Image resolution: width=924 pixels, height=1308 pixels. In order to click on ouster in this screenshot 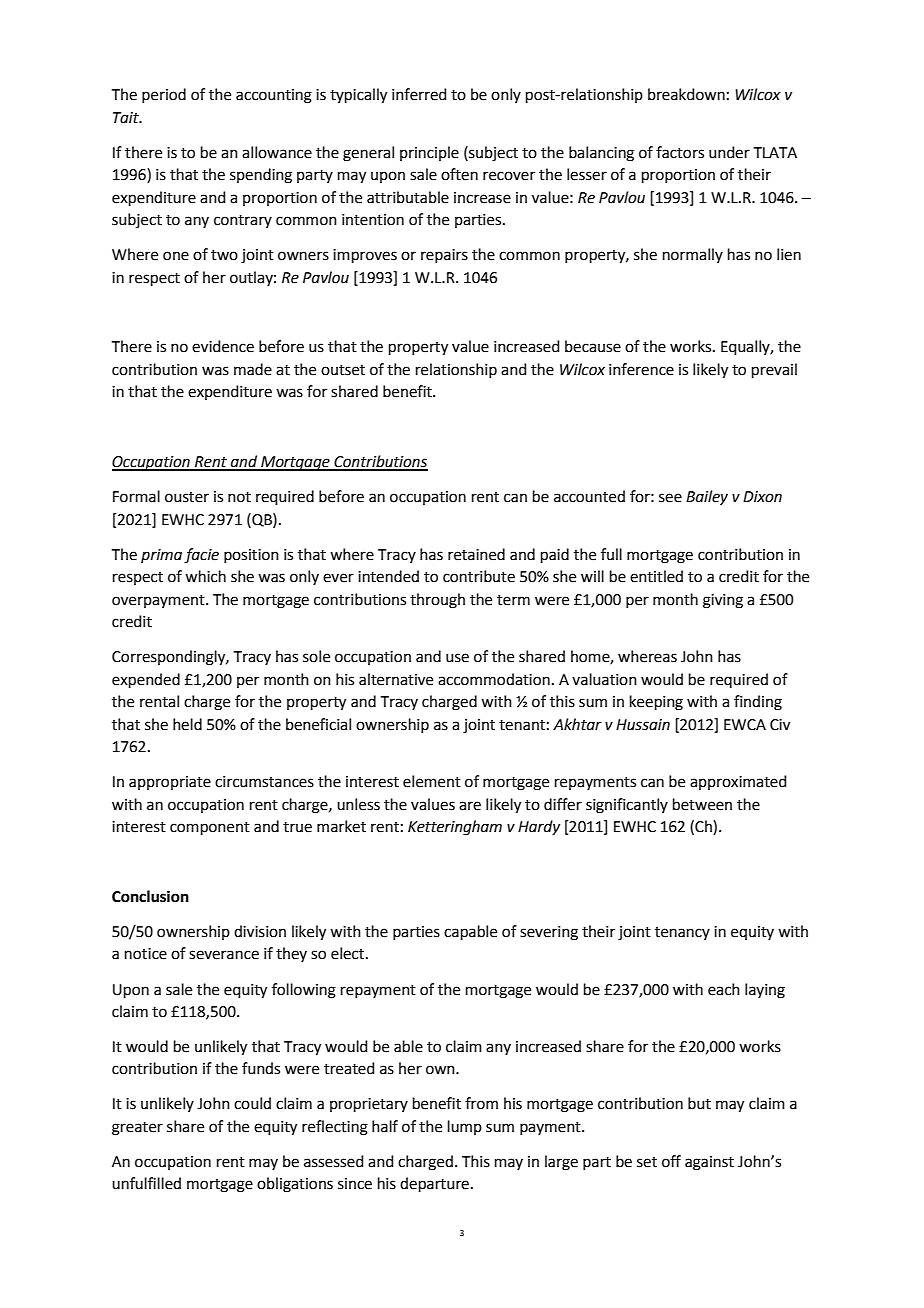, I will do `click(187, 497)`.
